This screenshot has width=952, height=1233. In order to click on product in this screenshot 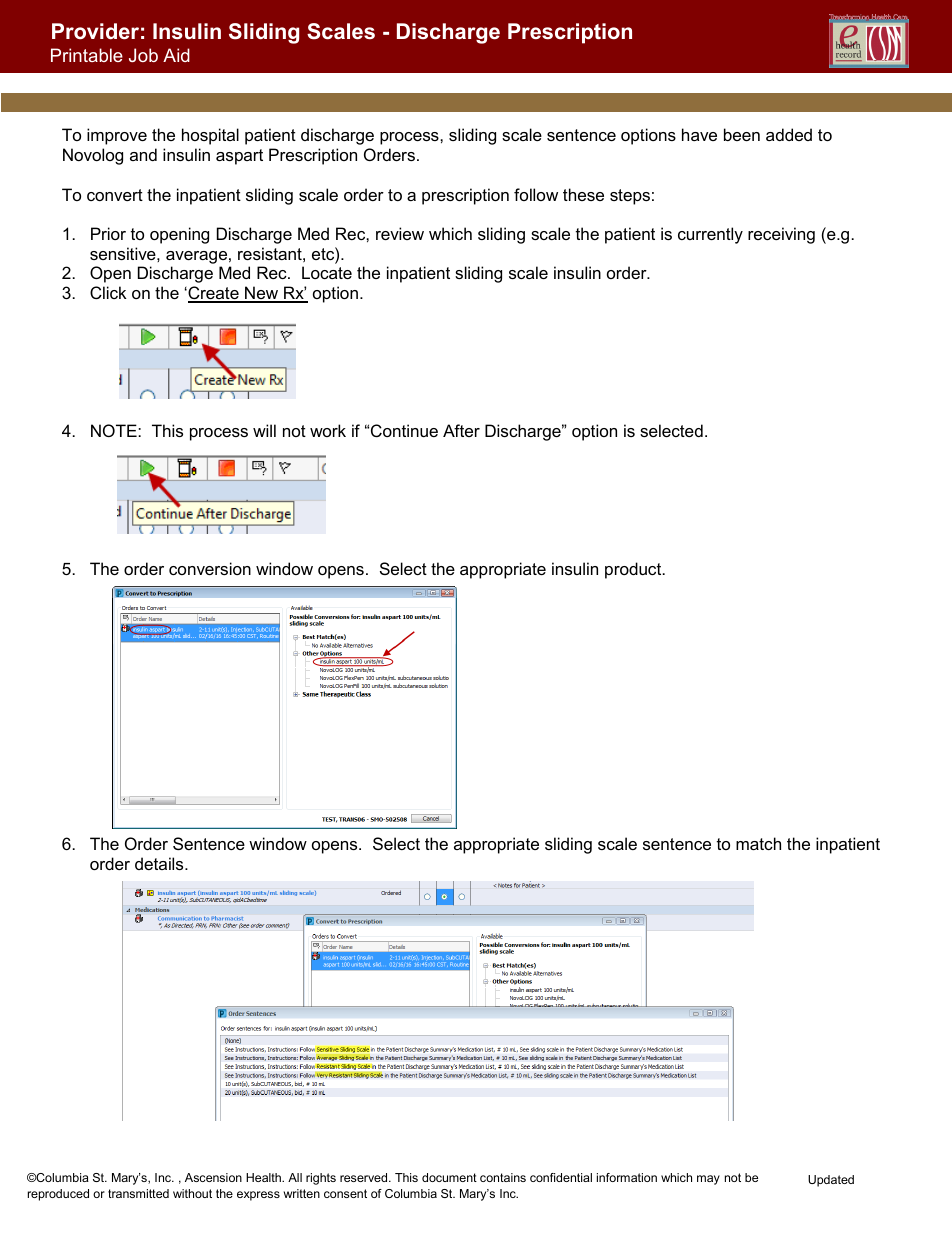, I will do `click(634, 570)`.
